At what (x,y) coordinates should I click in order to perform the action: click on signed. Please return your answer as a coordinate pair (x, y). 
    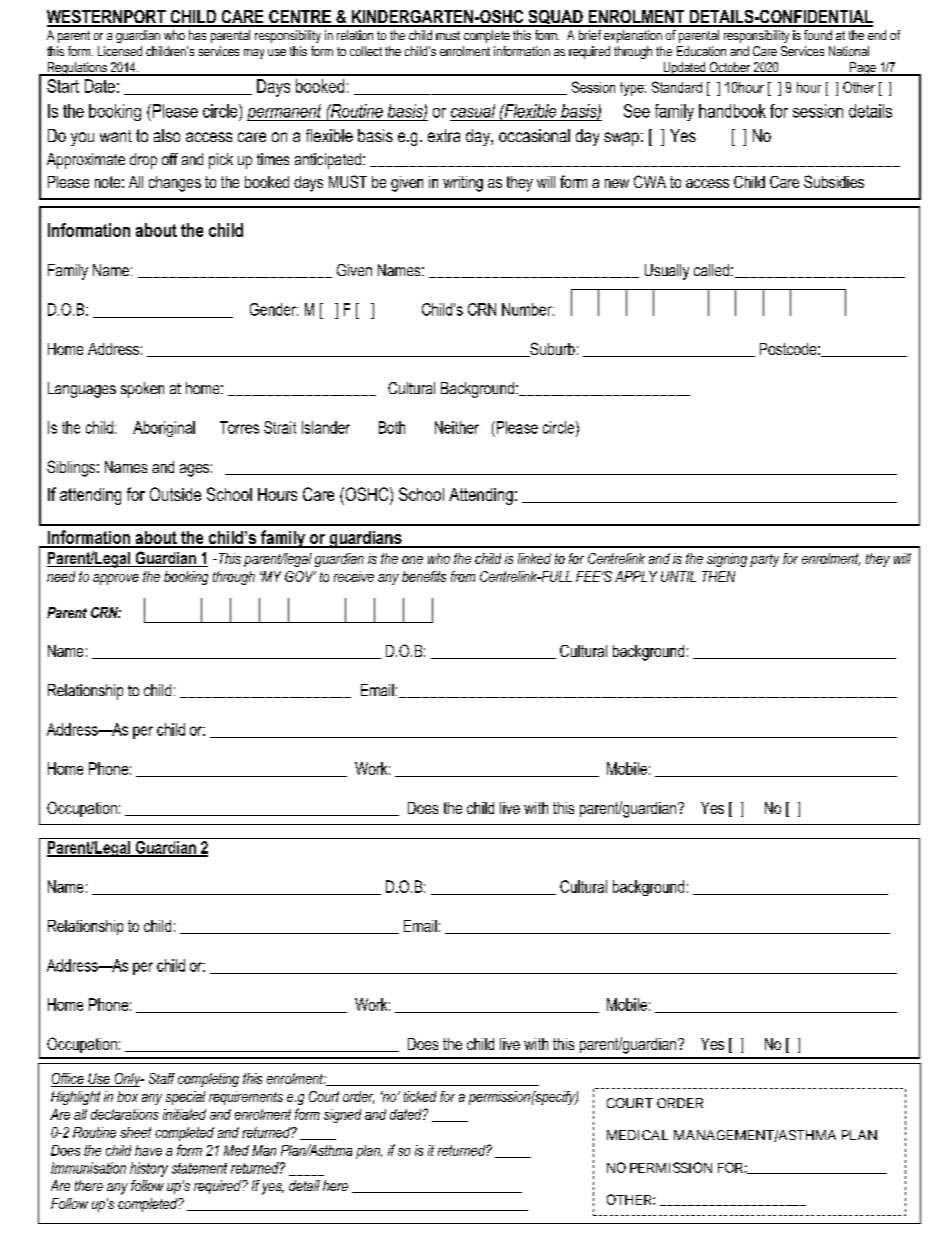
    Looking at the image, I should click on (342, 1116).
